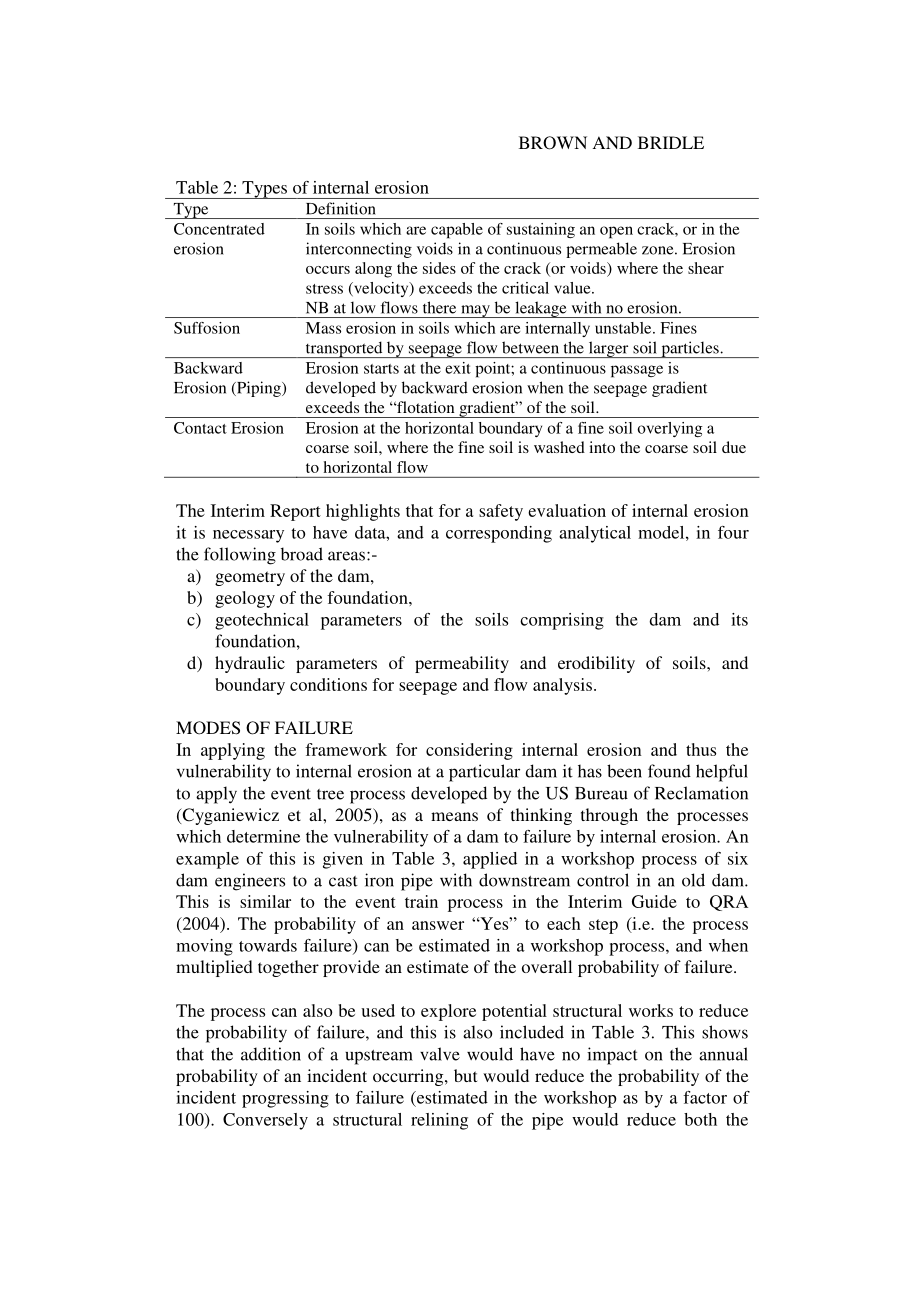  Describe the element at coordinates (259, 389) in the screenshot. I see `Piping` at that location.
